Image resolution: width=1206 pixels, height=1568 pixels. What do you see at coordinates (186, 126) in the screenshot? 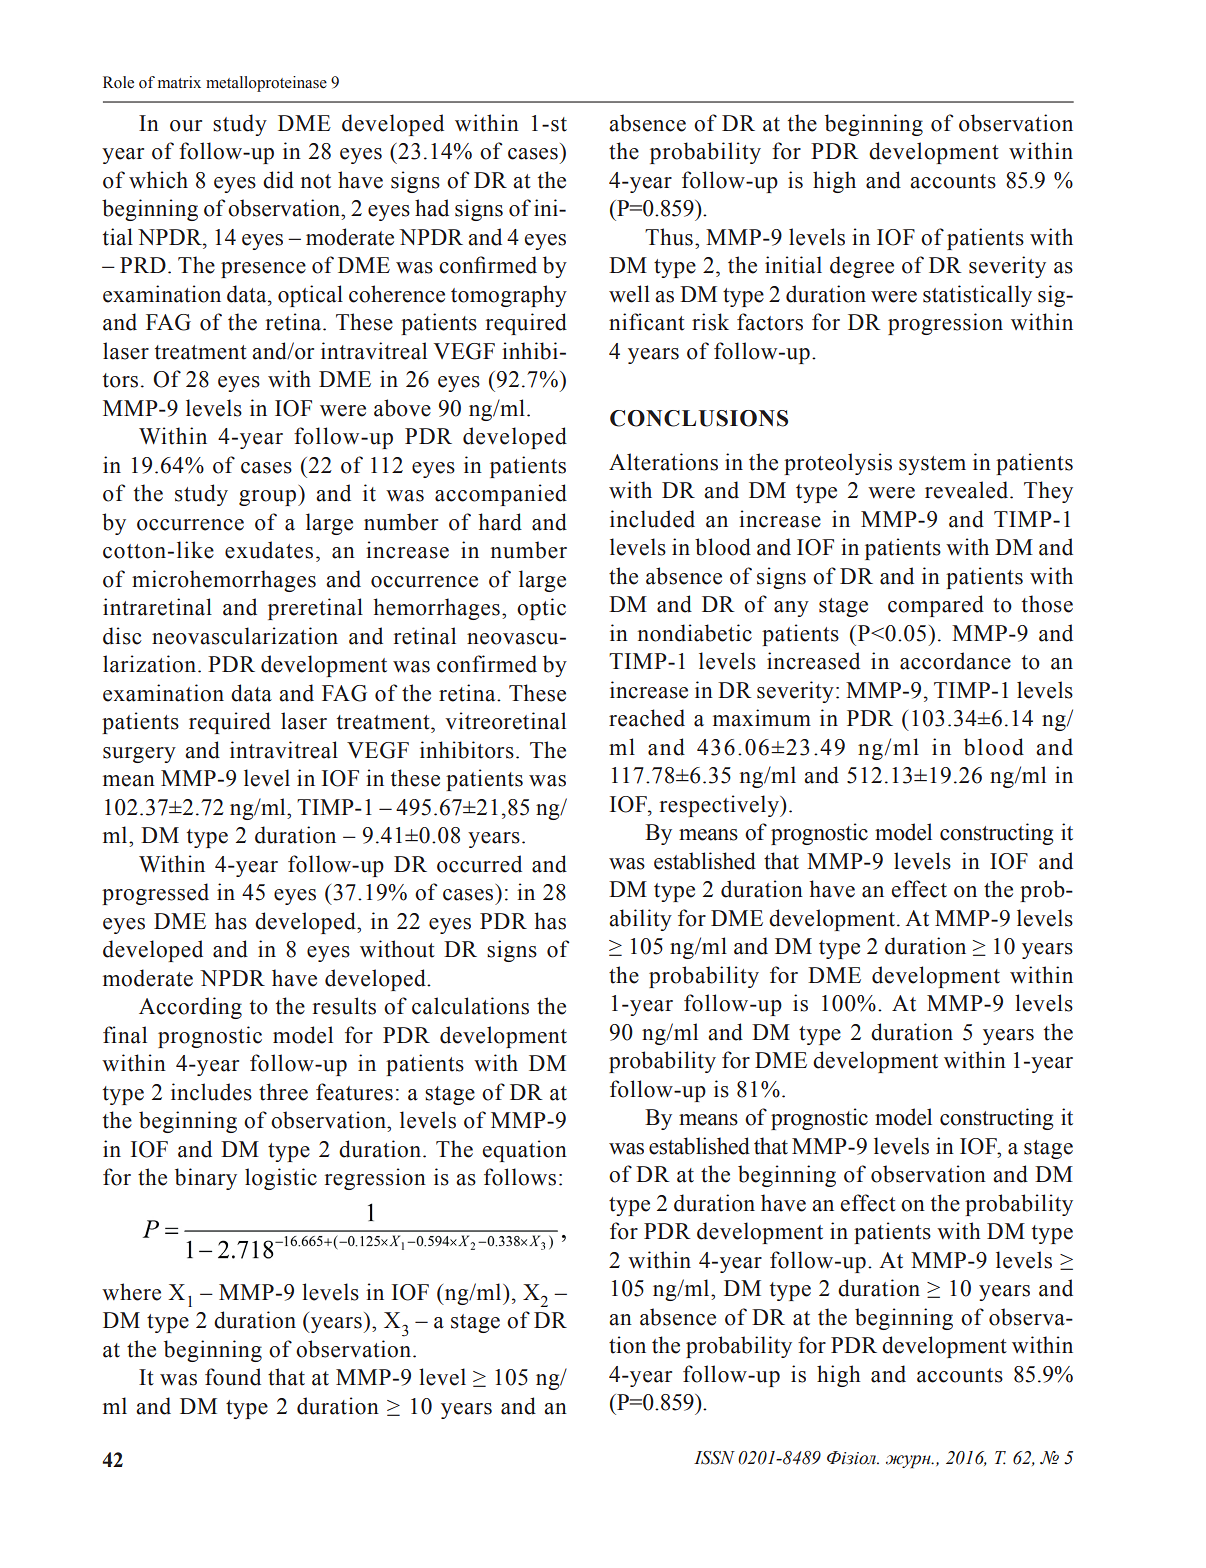
I see `our` at bounding box center [186, 126].
